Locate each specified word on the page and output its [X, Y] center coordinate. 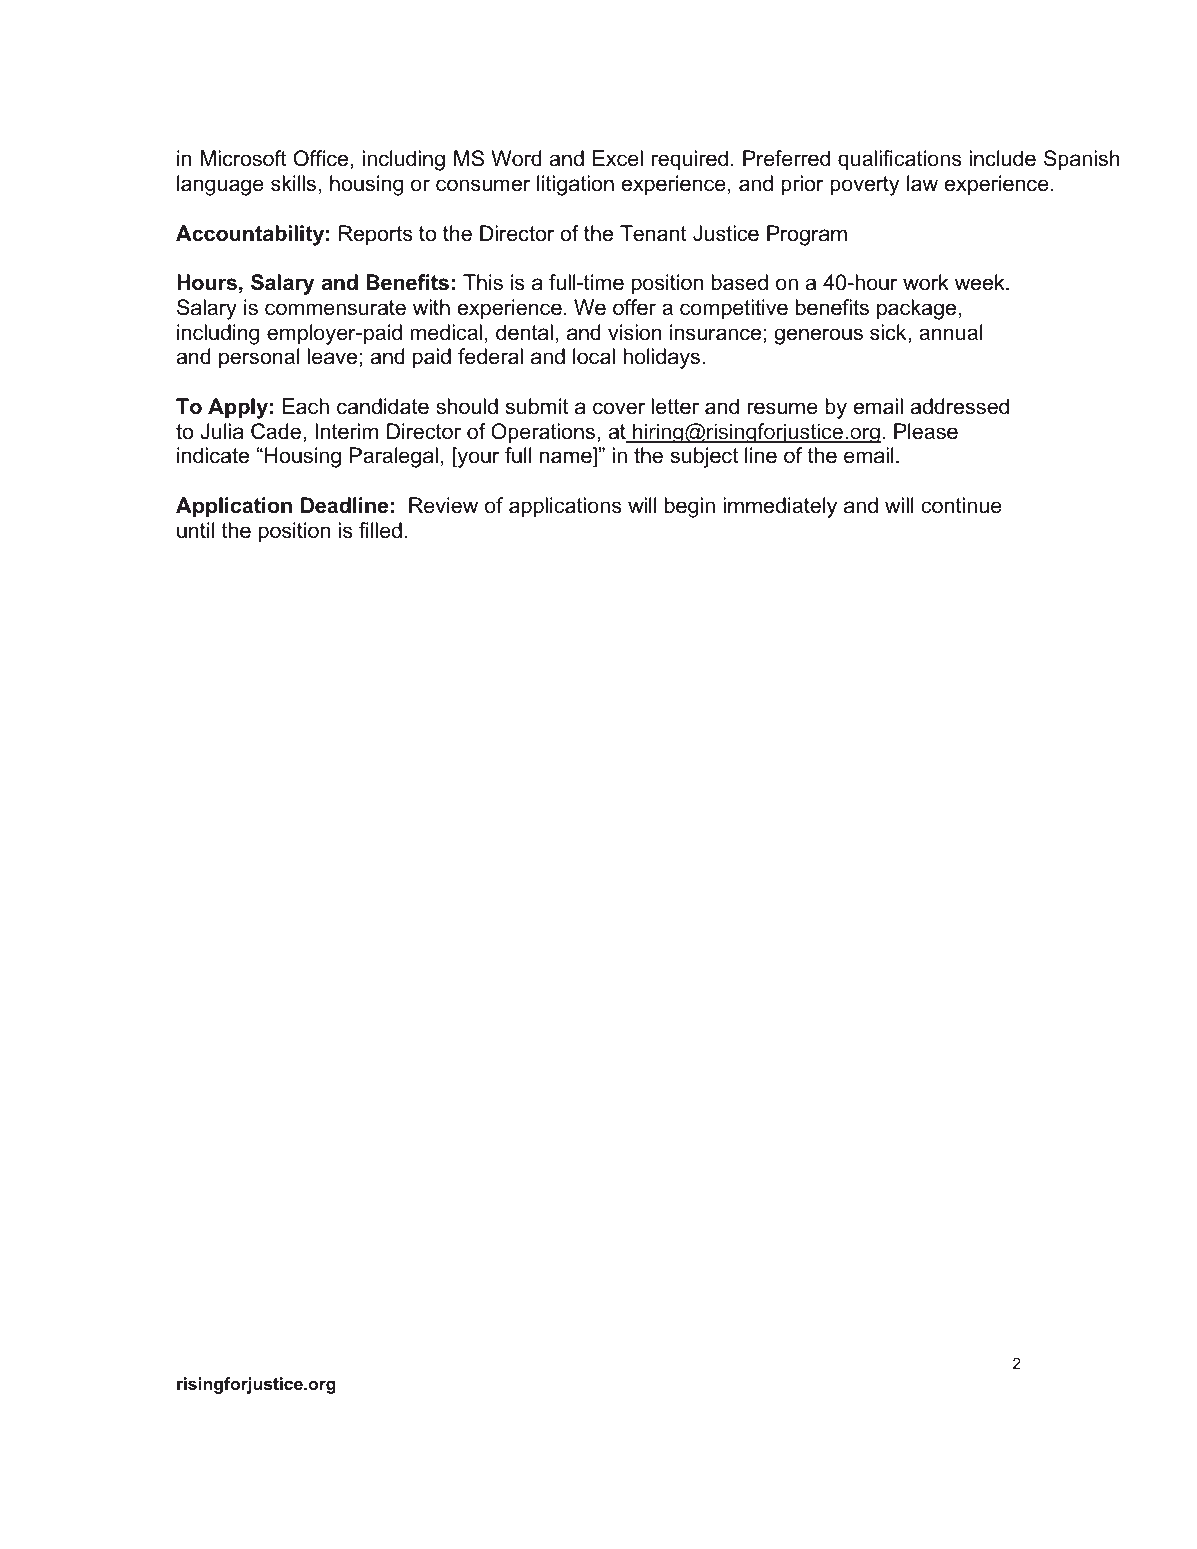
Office [322, 159]
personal [259, 358]
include [1003, 158]
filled [380, 530]
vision [635, 332]
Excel [618, 158]
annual [950, 332]
